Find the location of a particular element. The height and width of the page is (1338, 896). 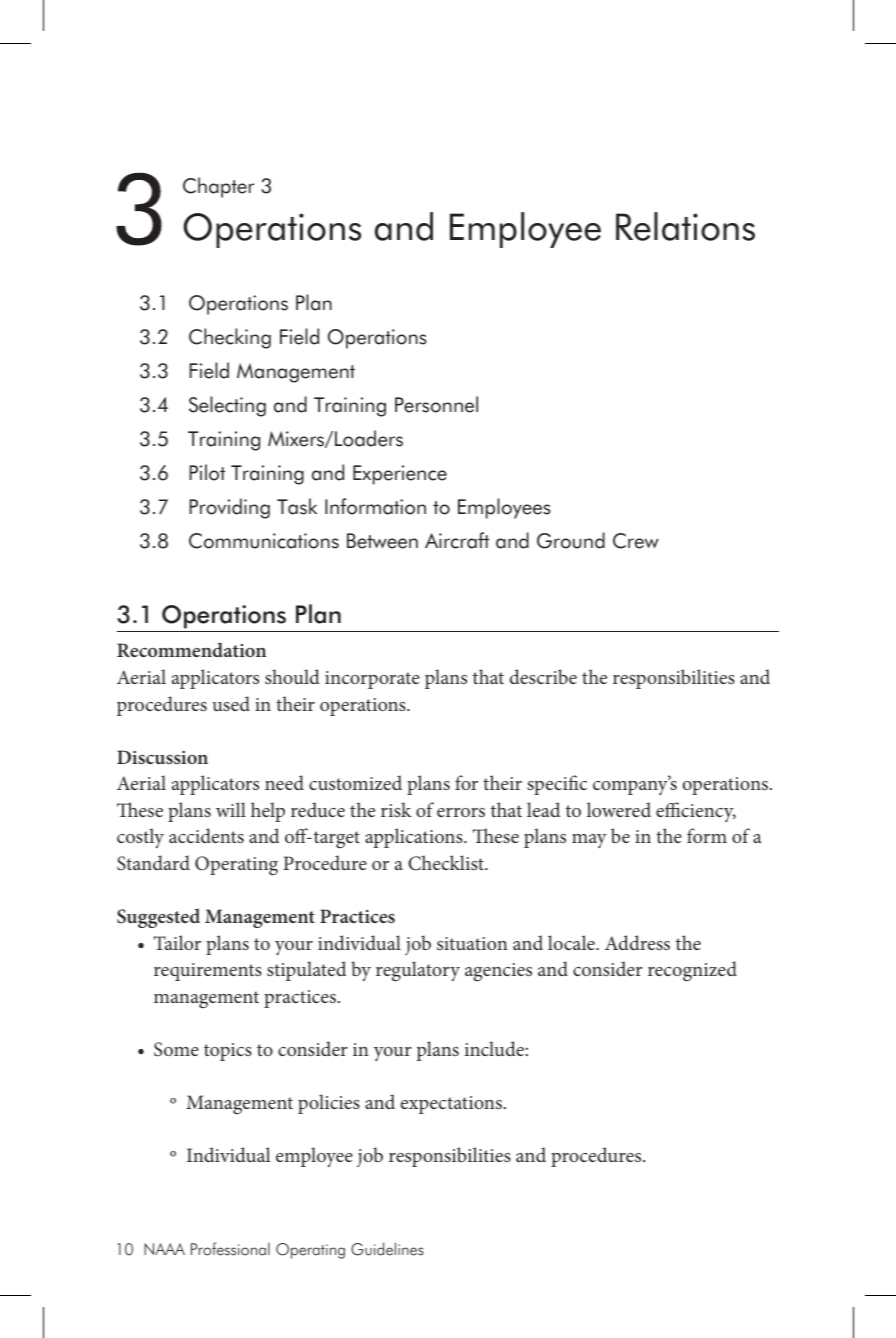

Providing is located at coordinates (229, 508).
